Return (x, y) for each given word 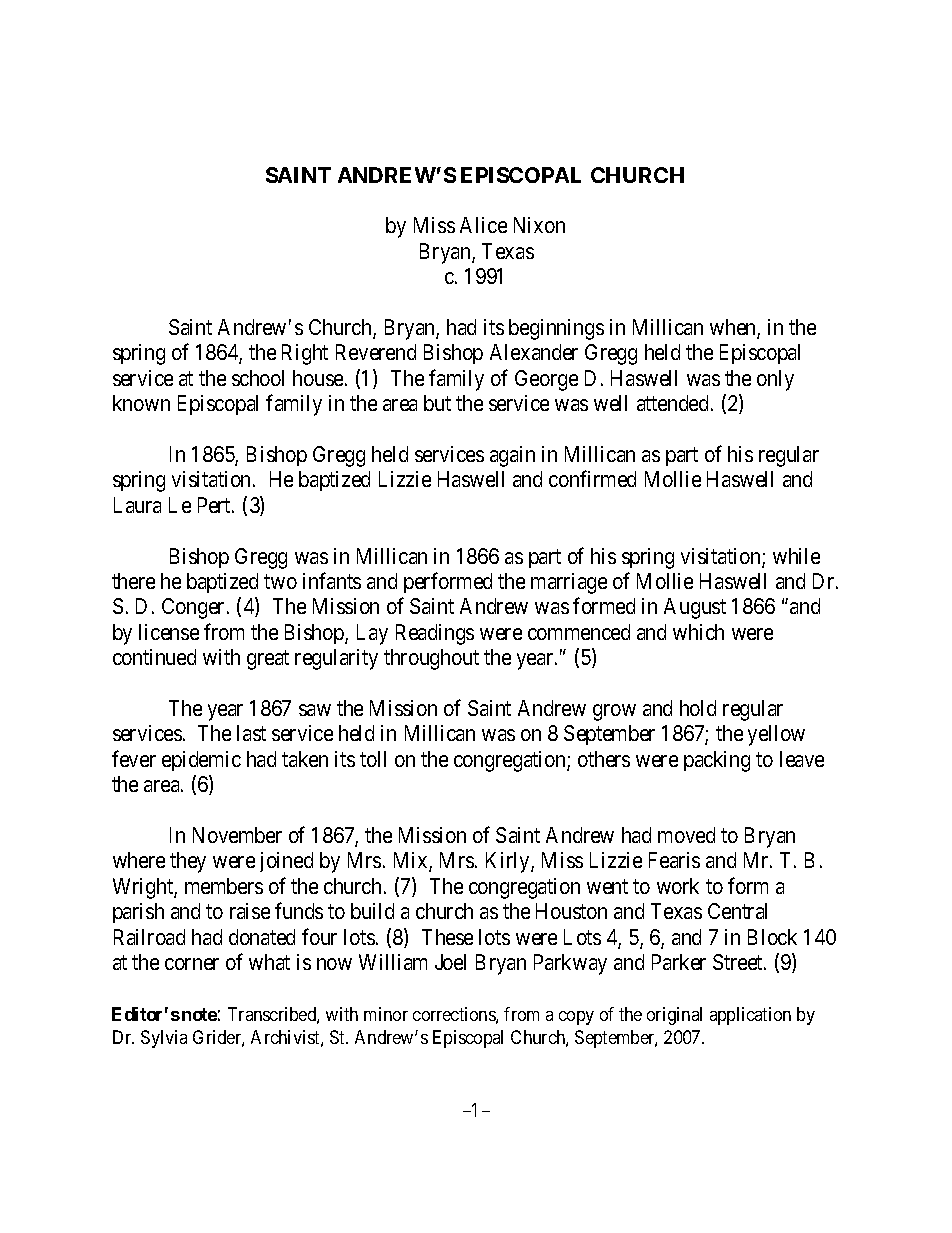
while (796, 556)
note (199, 1014)
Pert (215, 505)
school (258, 378)
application (750, 1016)
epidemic (201, 761)
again (512, 456)
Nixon (539, 225)
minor (386, 1014)
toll (373, 759)
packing (717, 761)
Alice (483, 225)
